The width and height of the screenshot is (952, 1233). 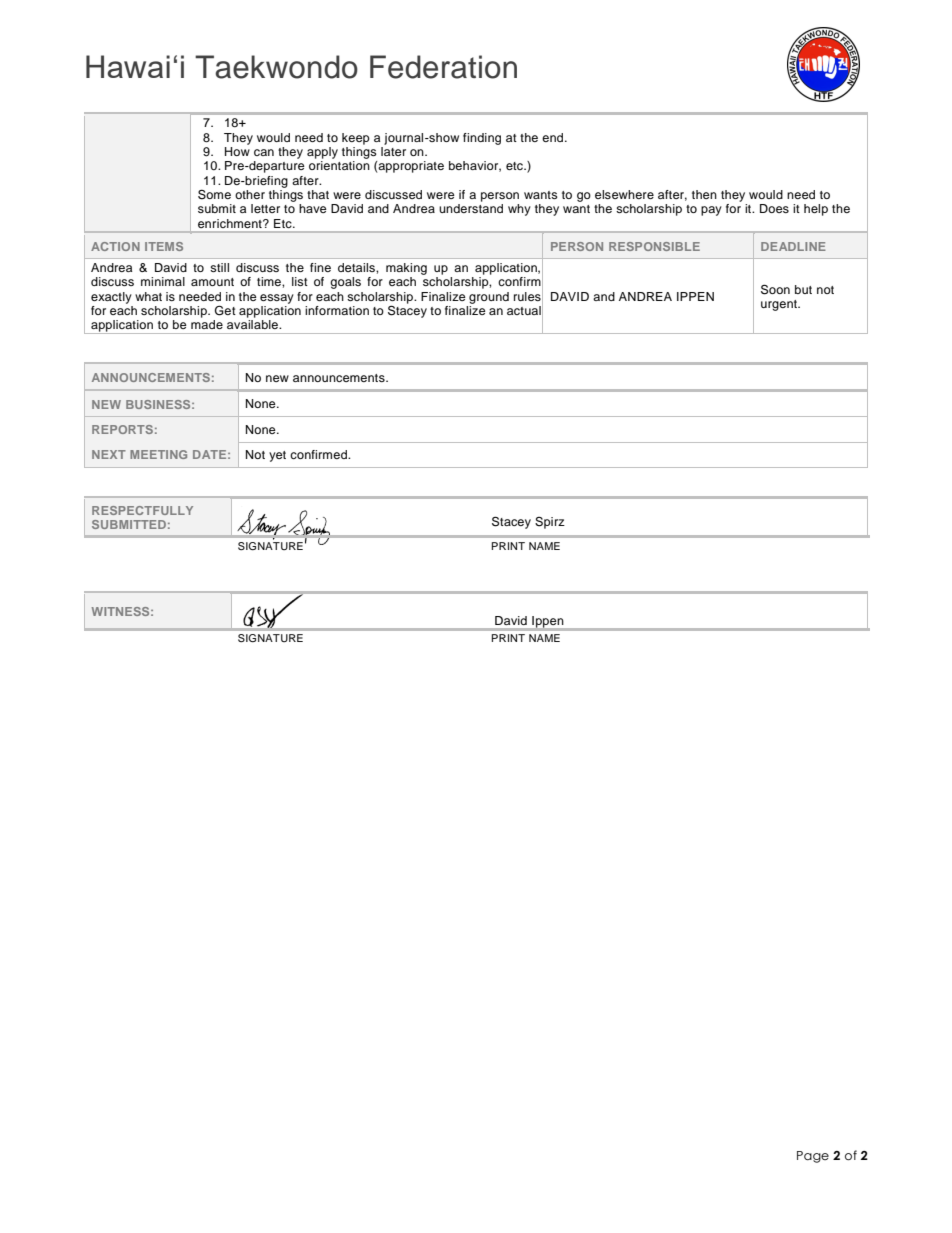 I want to click on MEETING, so click(x=158, y=454).
